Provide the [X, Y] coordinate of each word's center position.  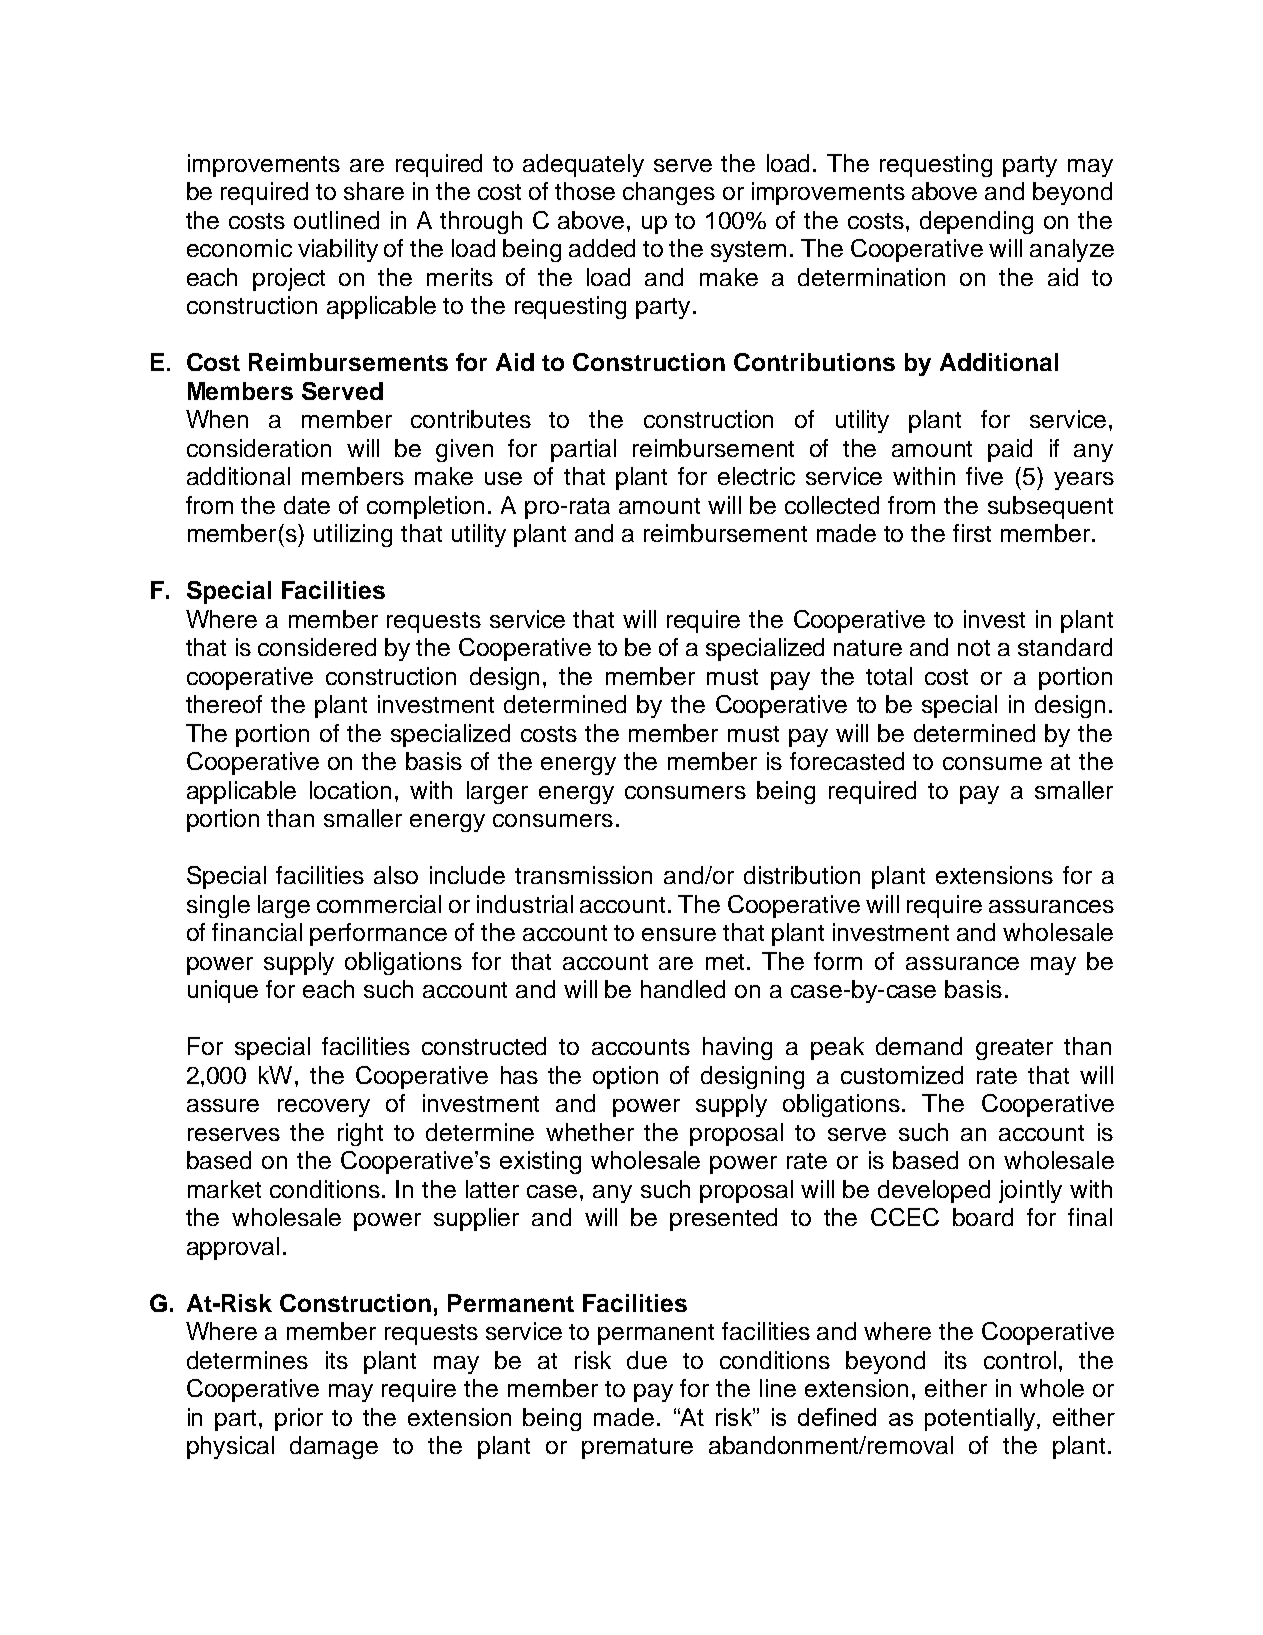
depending [976, 222]
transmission [583, 875]
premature [637, 1448]
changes [669, 193]
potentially [981, 1419]
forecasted [847, 761]
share [374, 191]
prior [299, 1419]
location [350, 790]
